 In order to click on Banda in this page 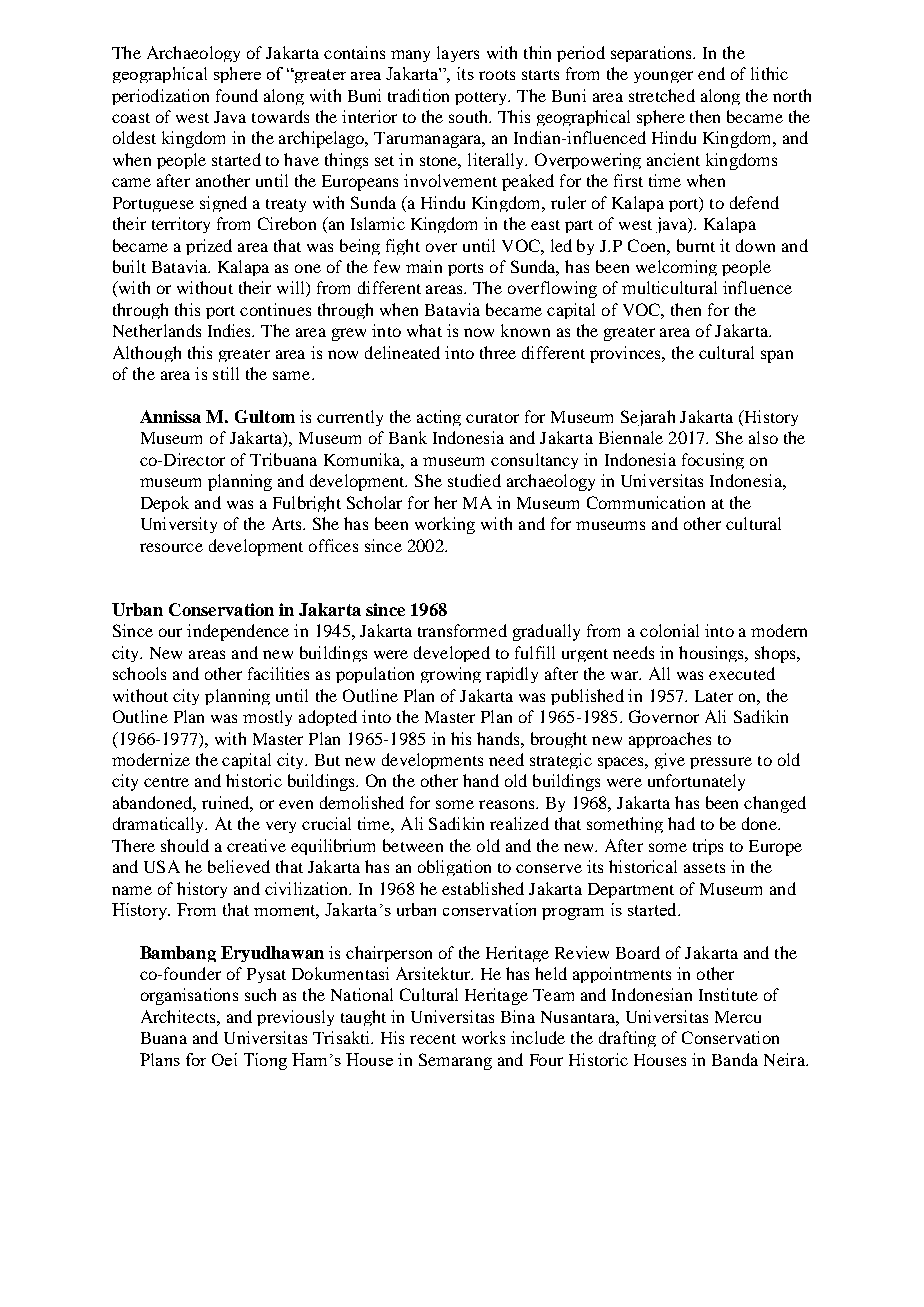, I will do `click(735, 1059)`.
